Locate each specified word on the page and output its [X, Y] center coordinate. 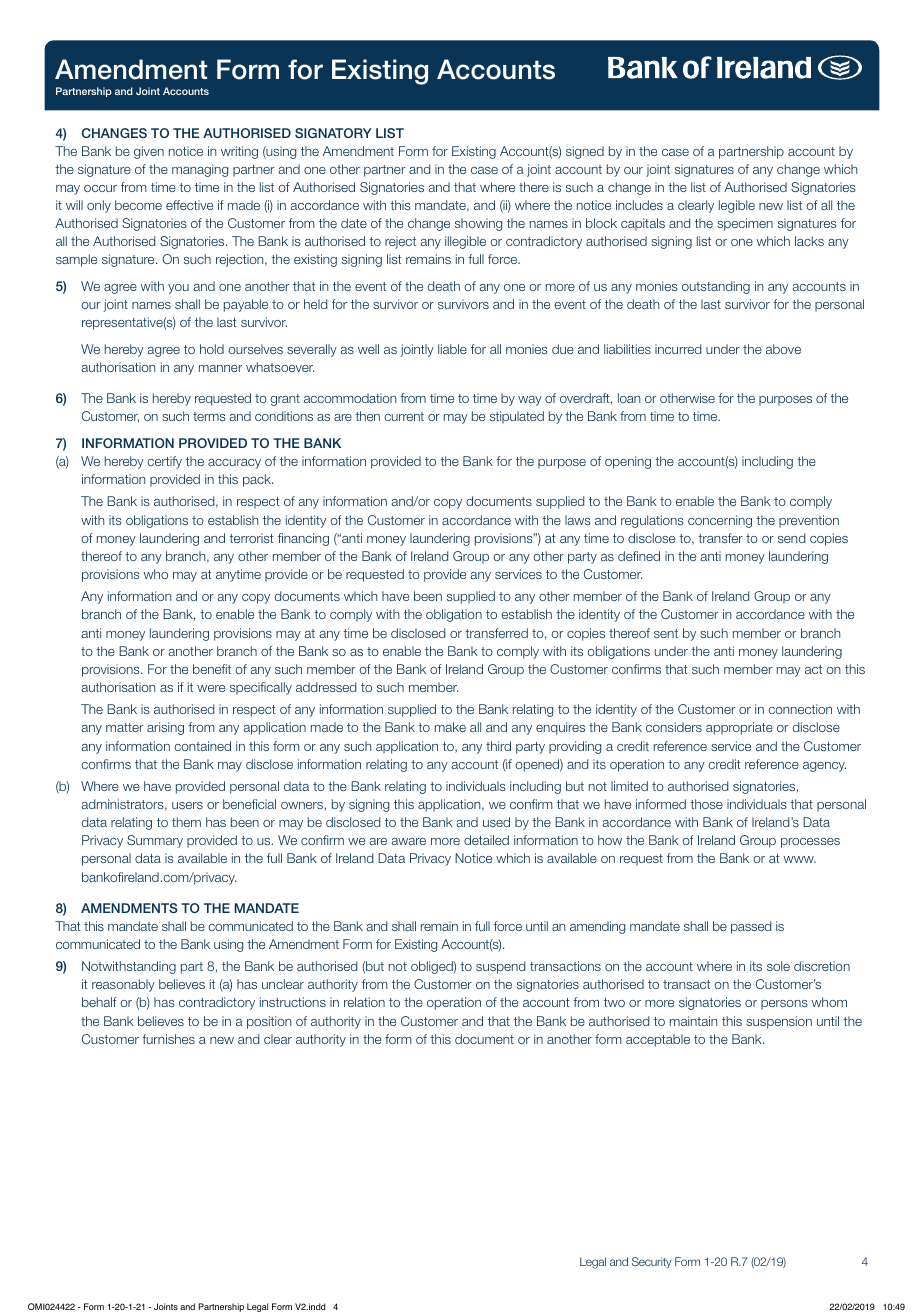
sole [778, 966]
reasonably [123, 985]
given [149, 152]
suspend [500, 967]
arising [165, 728]
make [450, 727]
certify [164, 462]
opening [628, 462]
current [404, 416]
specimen [745, 224]
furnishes [168, 1039]
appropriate [739, 728]
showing [478, 224]
